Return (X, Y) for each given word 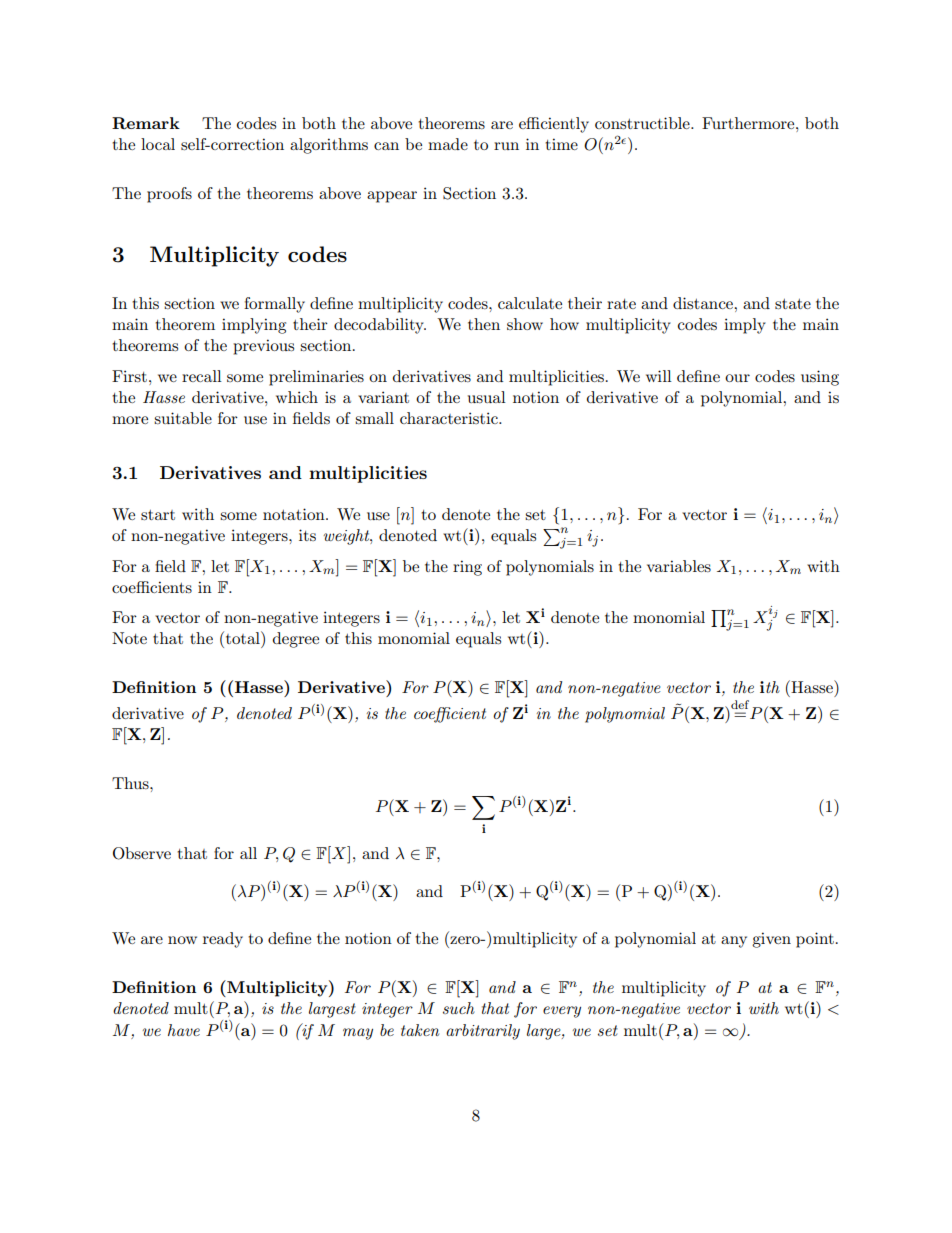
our (737, 378)
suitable (183, 418)
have (184, 1030)
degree (296, 640)
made (448, 144)
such (459, 1008)
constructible (643, 123)
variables (679, 566)
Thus (131, 783)
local (158, 144)
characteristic (450, 418)
